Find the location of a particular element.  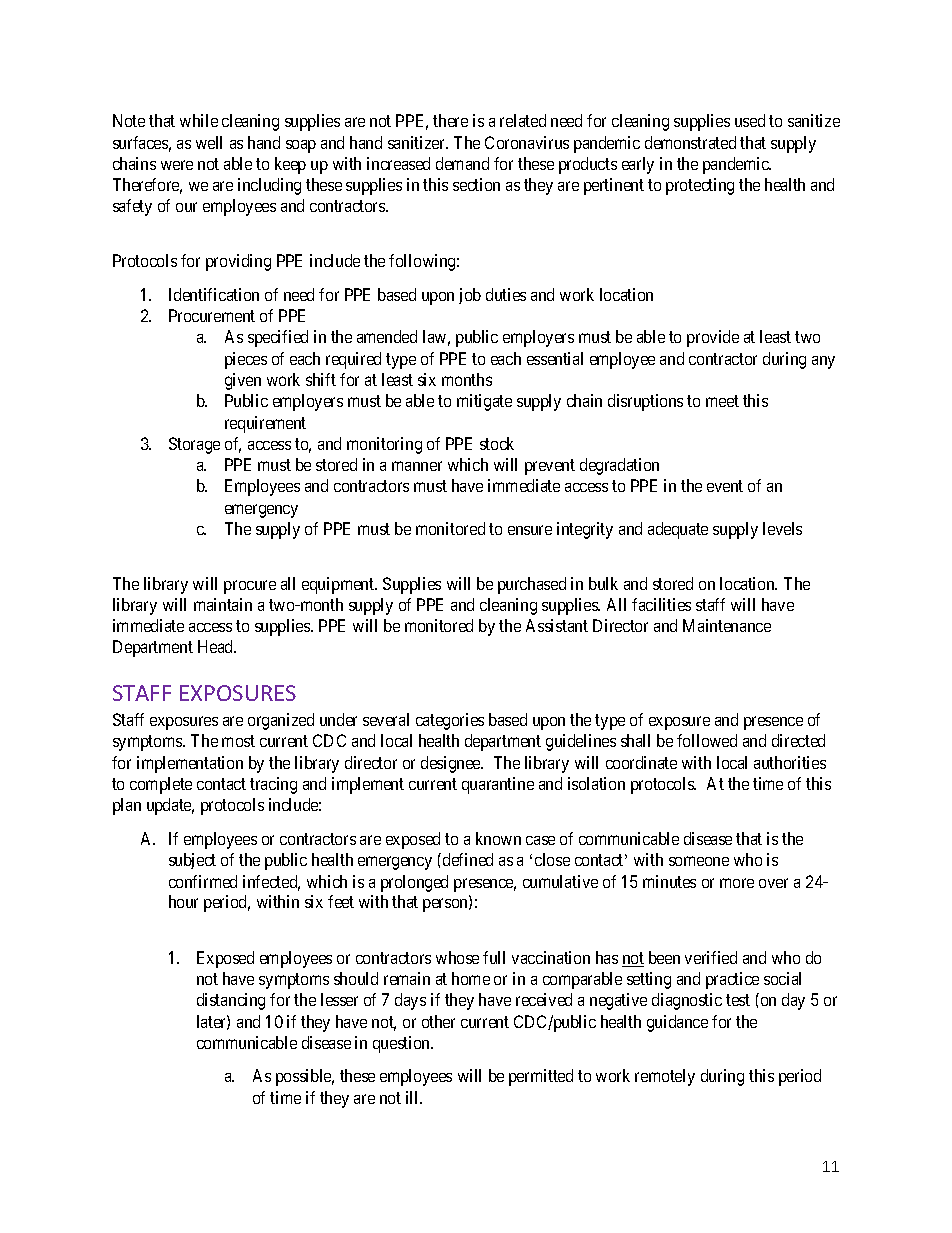

meet is located at coordinates (722, 401).
